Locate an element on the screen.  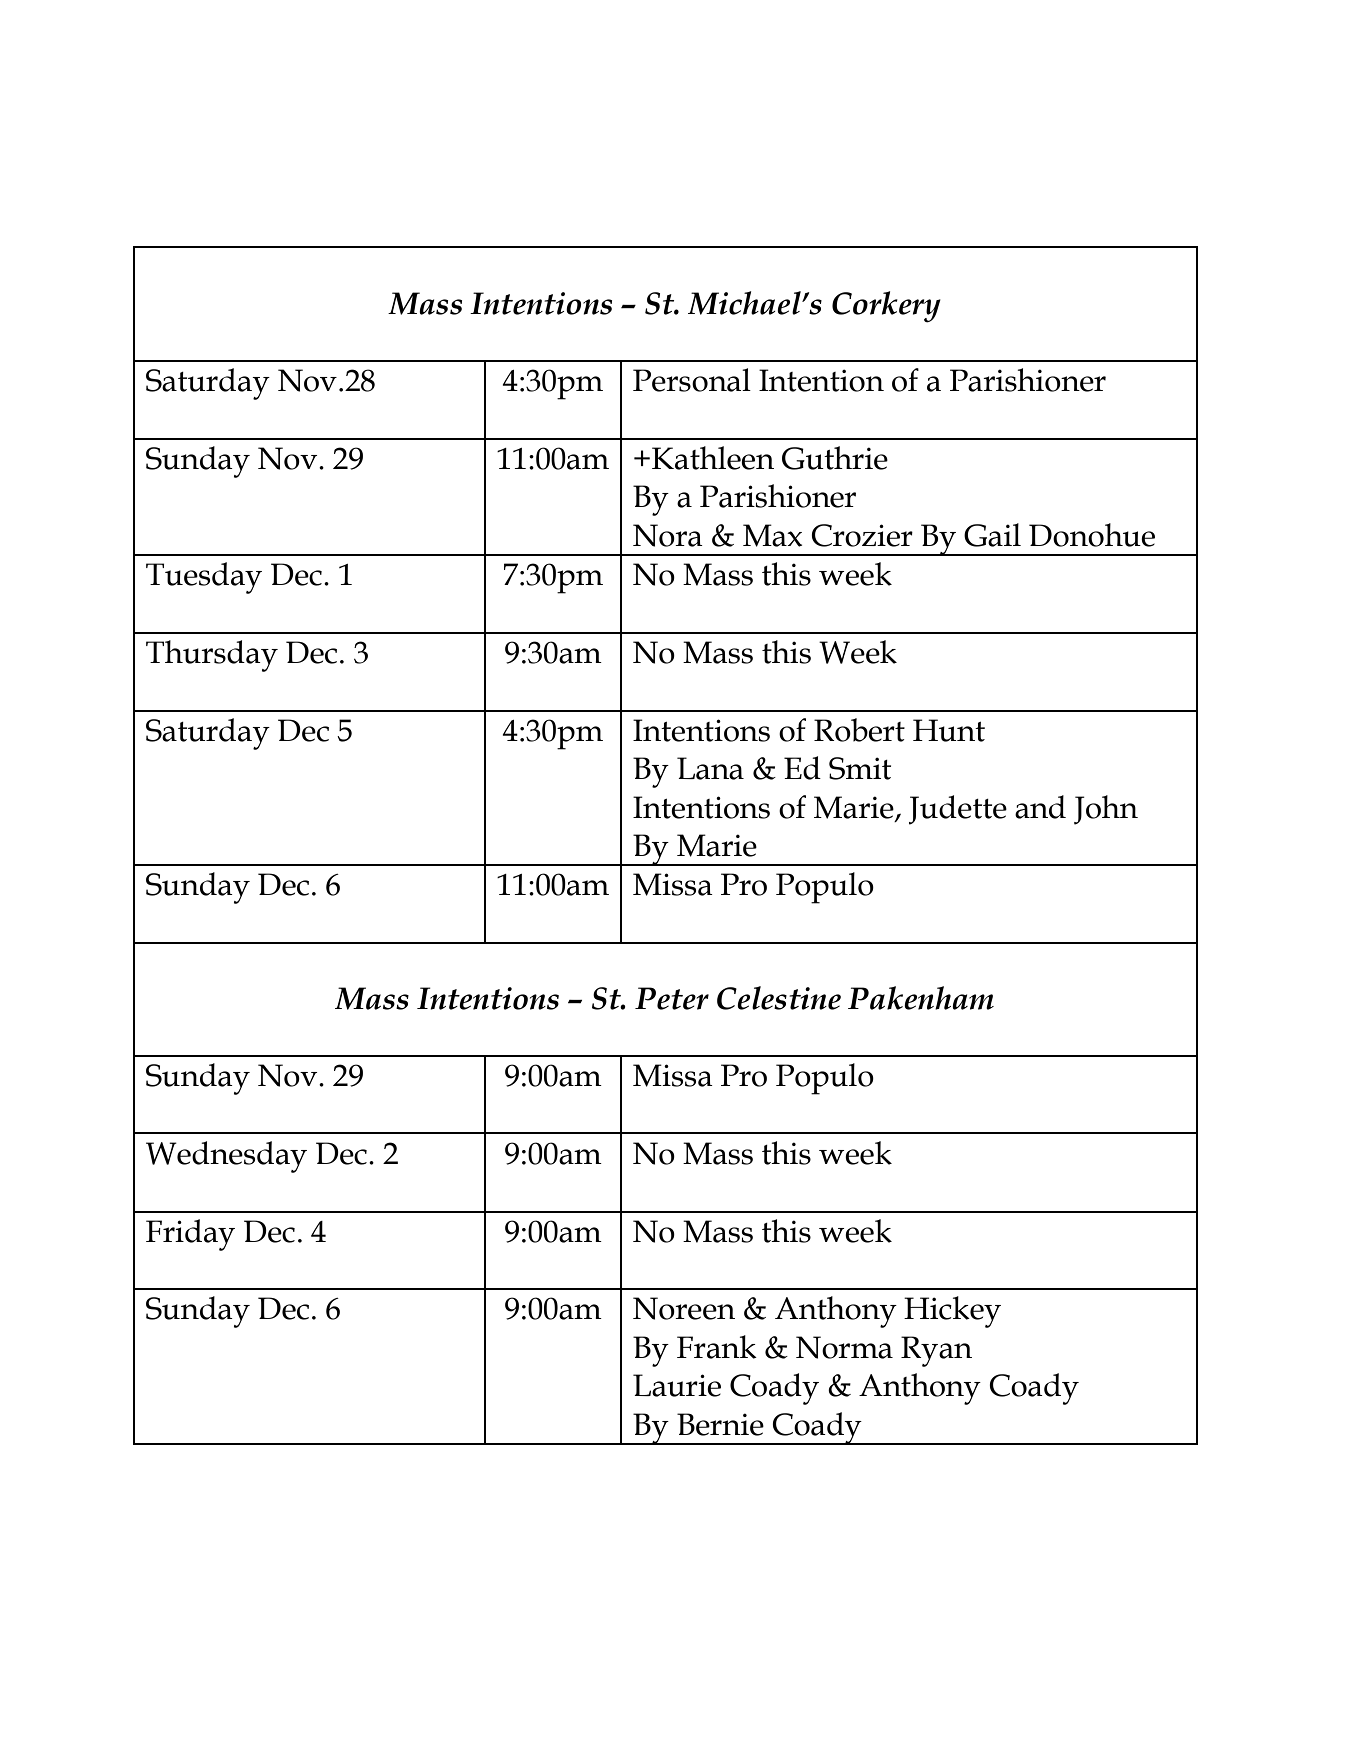
Wednesday is located at coordinates (226, 1157).
